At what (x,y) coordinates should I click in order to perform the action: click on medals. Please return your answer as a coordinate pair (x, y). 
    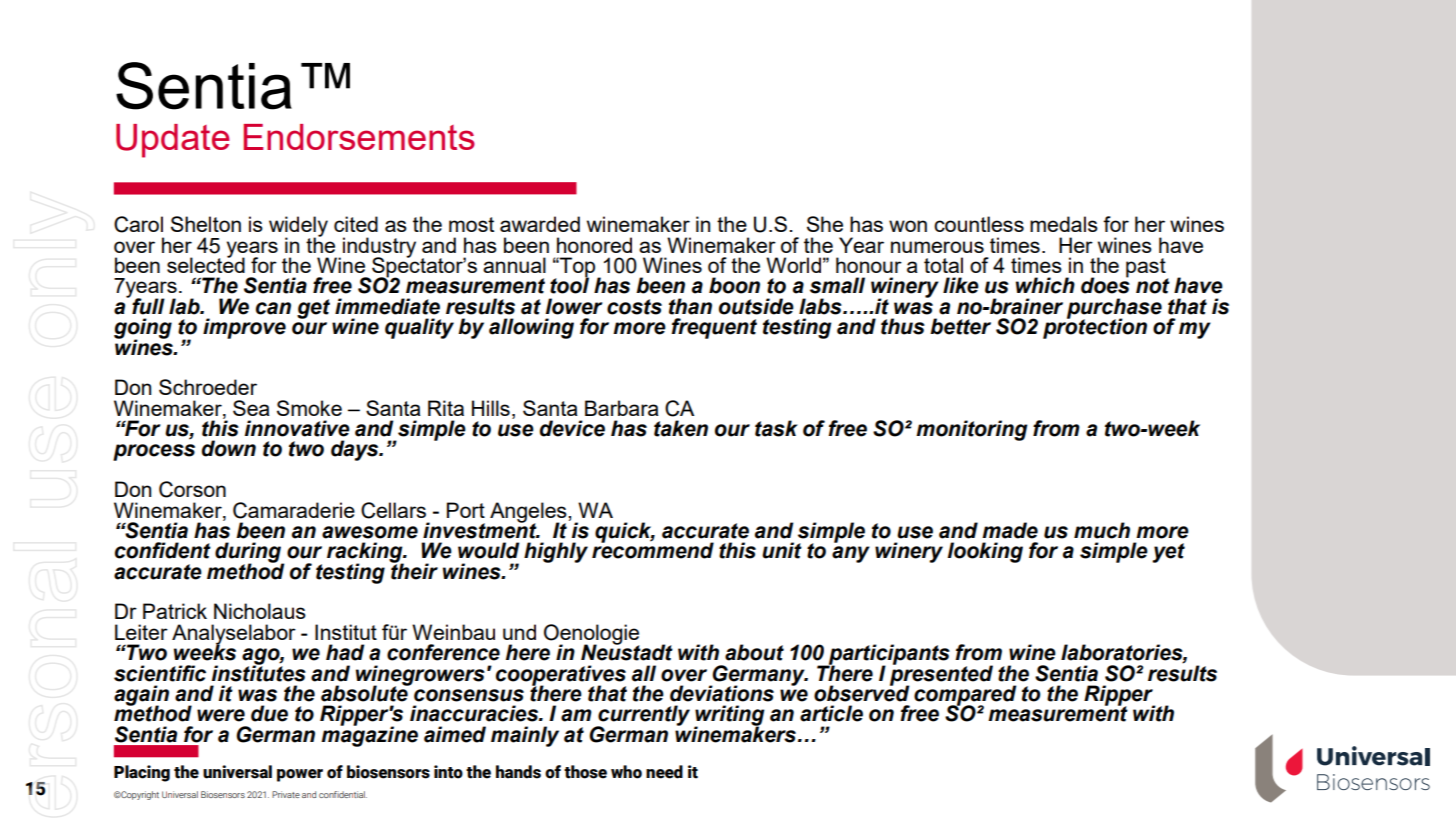
    Looking at the image, I should click on (1064, 224).
